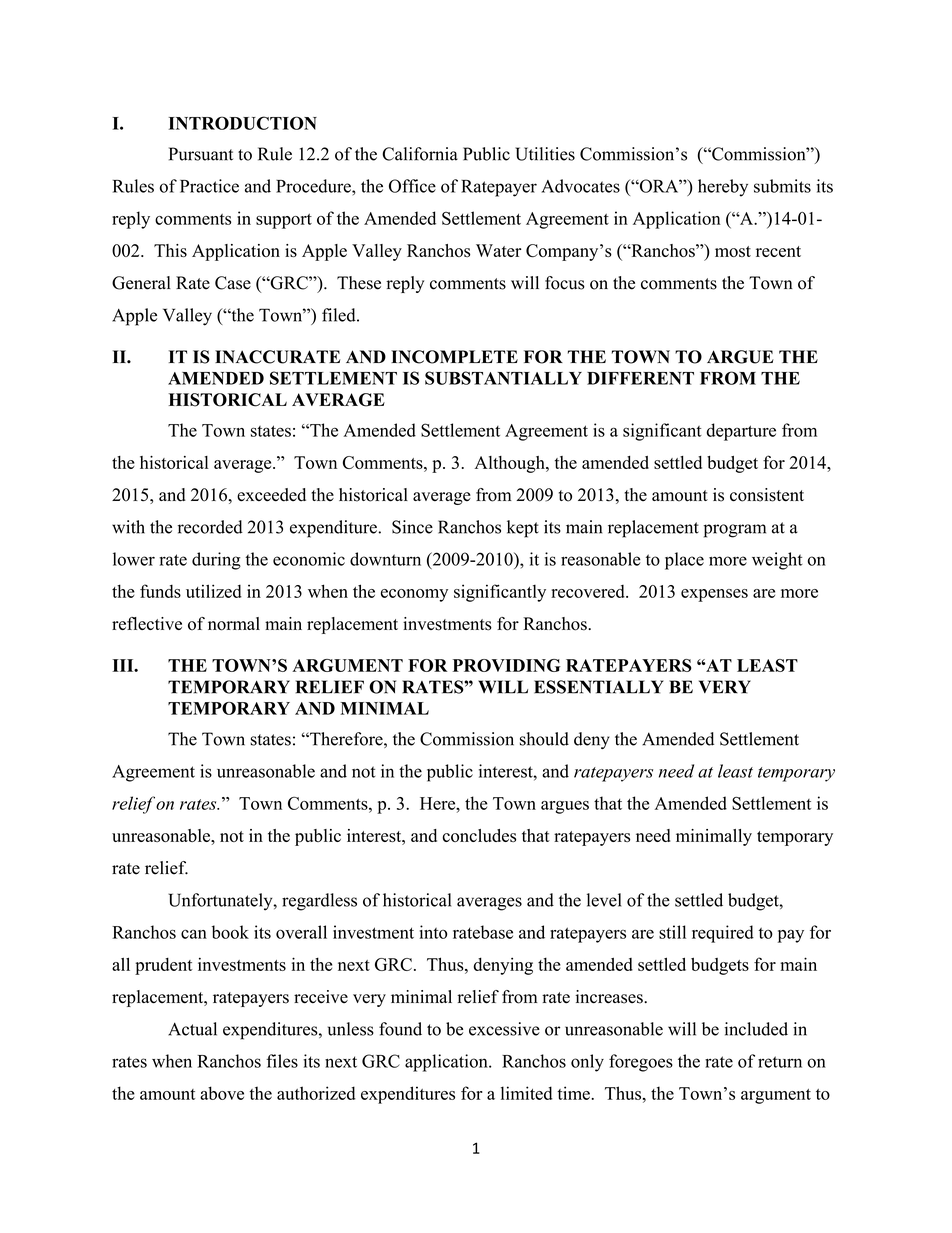 Image resolution: width=952 pixels, height=1233 pixels. I want to click on above, so click(222, 1093).
